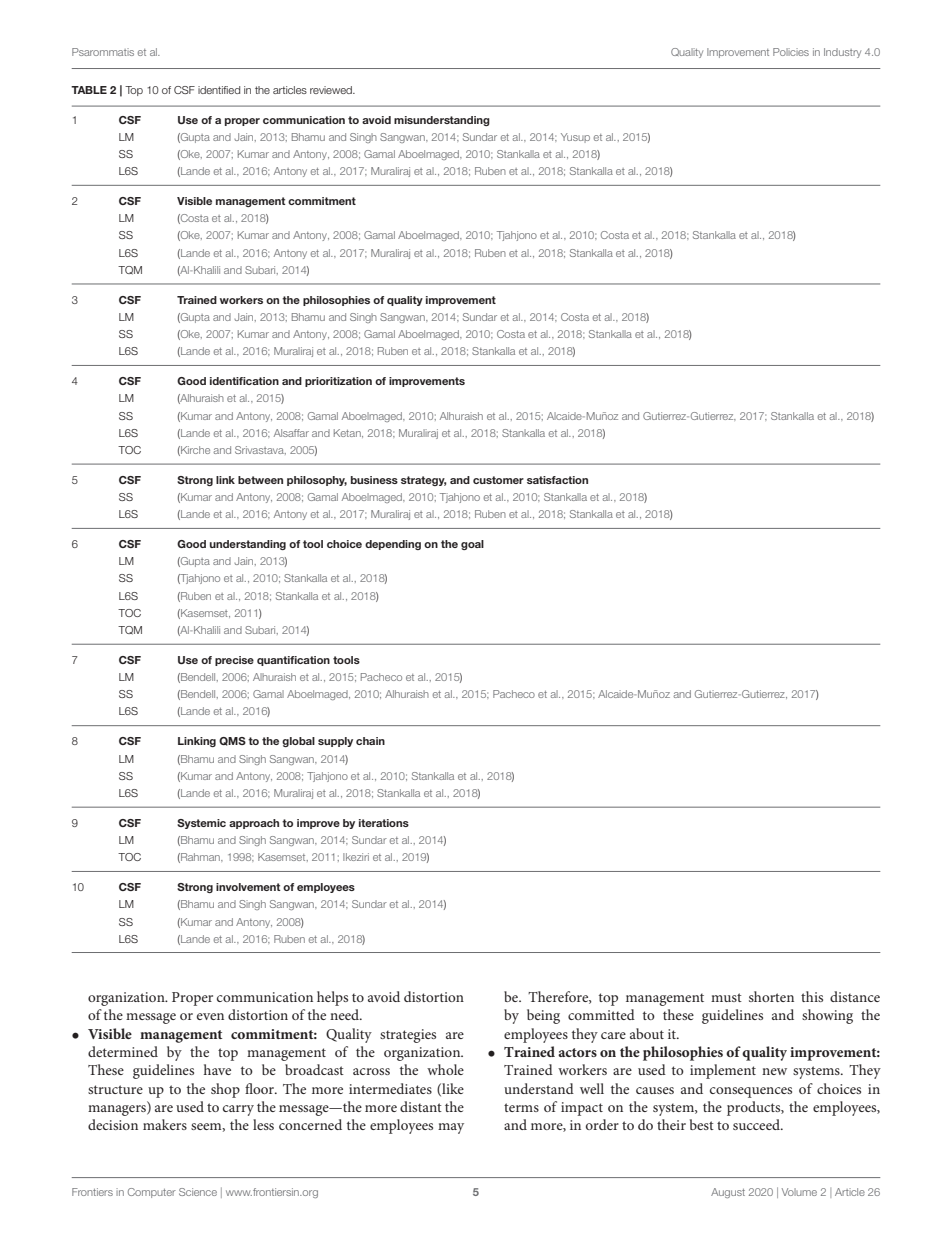 This screenshot has height=1247, width=952. Describe the element at coordinates (219, 90) in the screenshot. I see `identified` at that location.
